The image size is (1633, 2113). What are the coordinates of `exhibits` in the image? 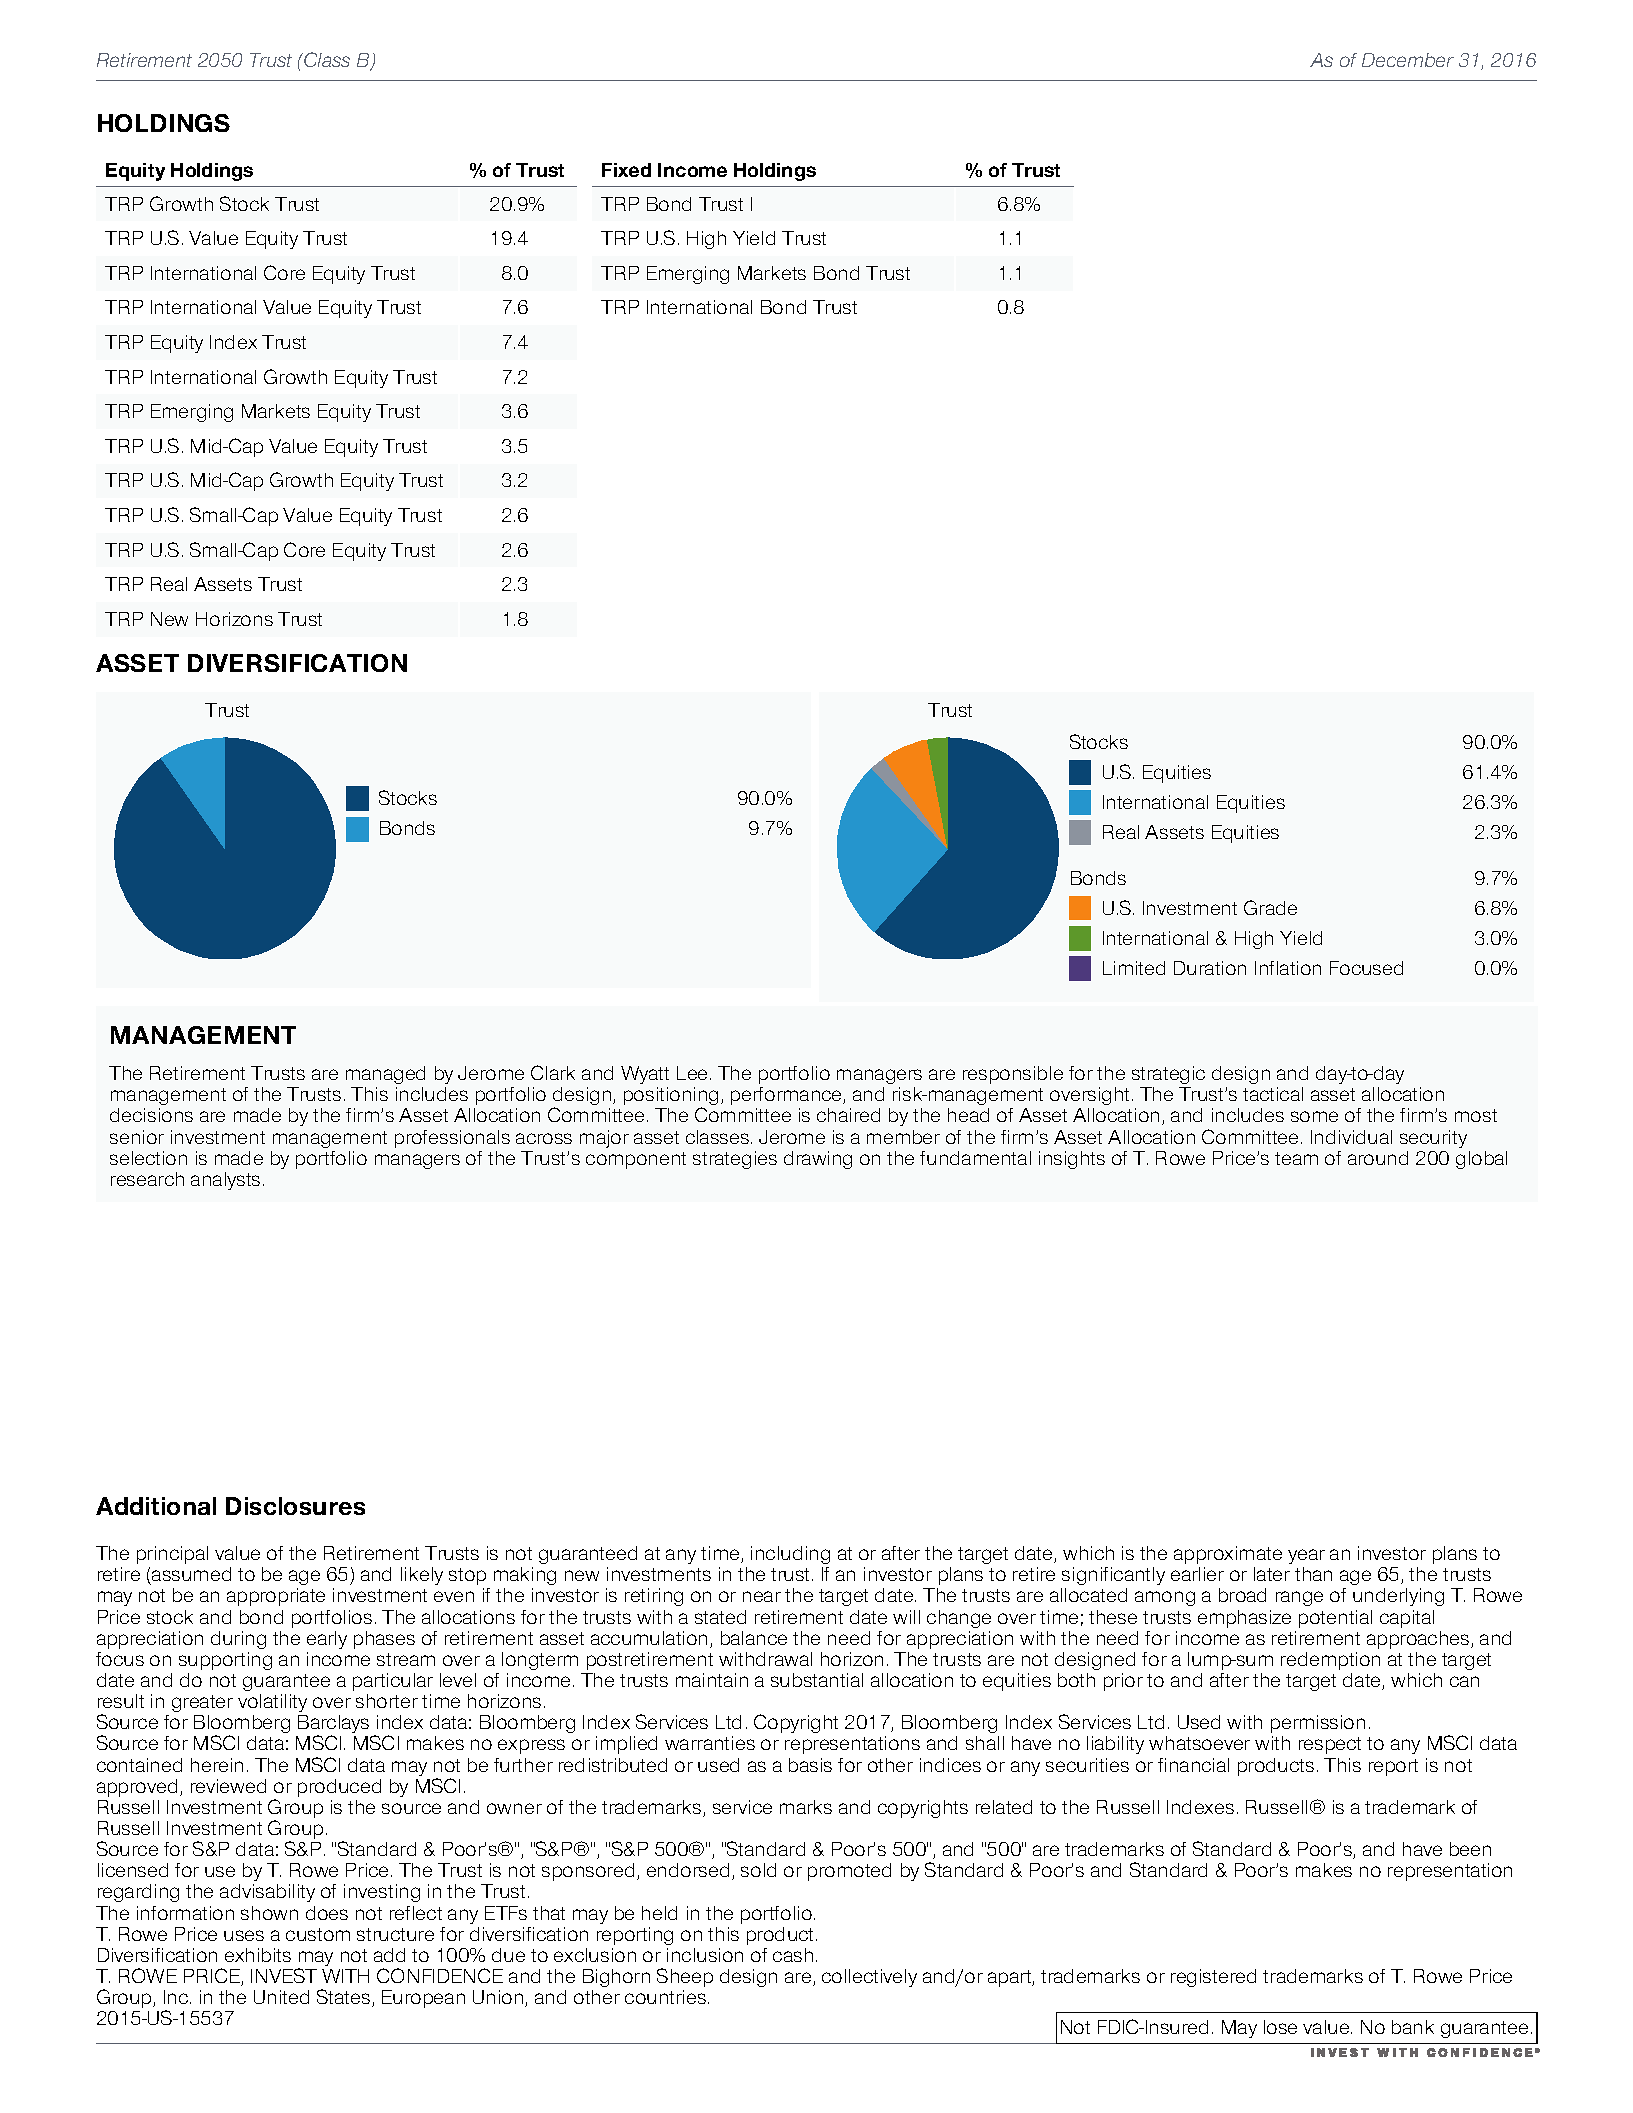 It's located at (258, 1955).
